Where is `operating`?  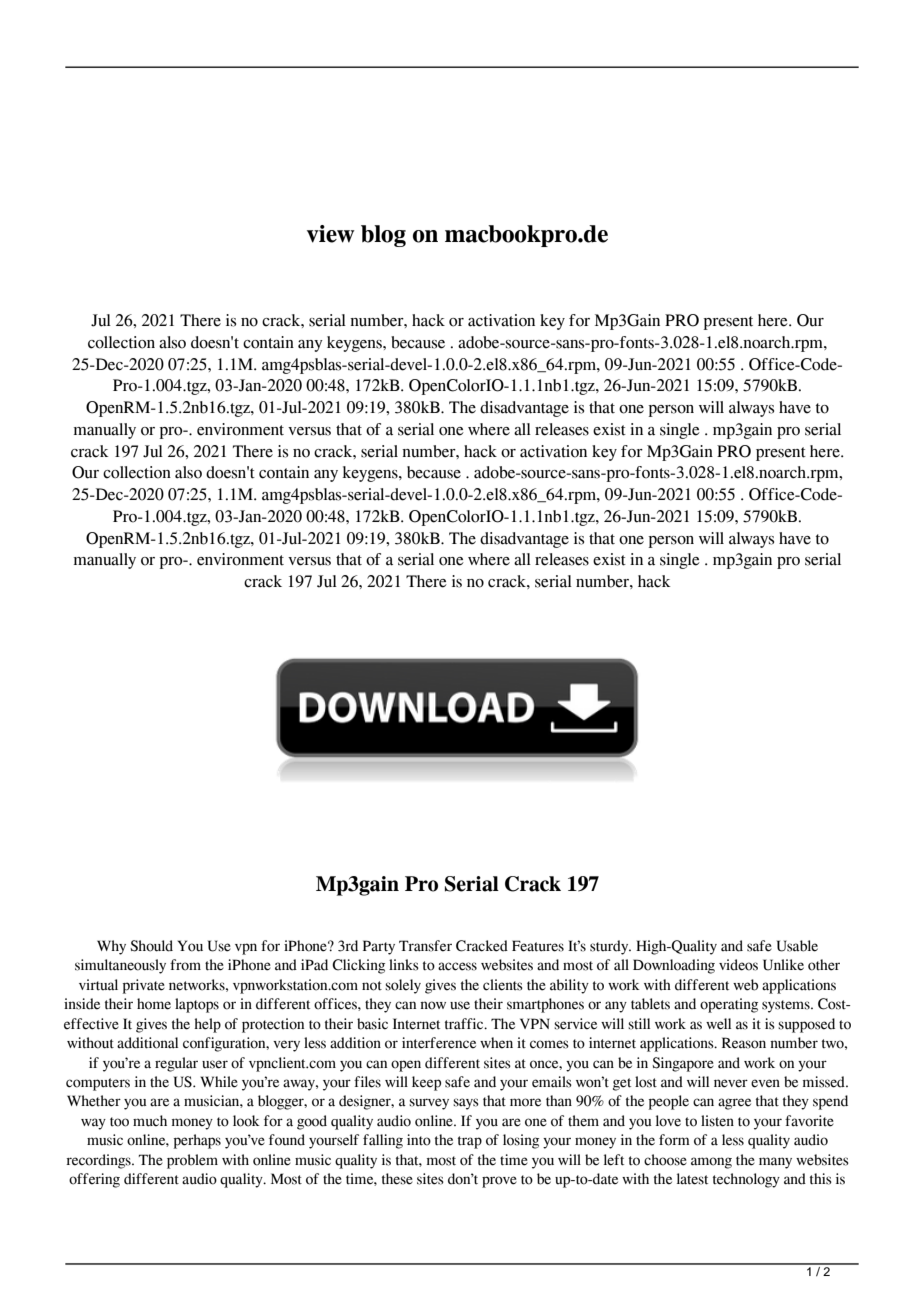 operating is located at coordinates (729, 1005).
